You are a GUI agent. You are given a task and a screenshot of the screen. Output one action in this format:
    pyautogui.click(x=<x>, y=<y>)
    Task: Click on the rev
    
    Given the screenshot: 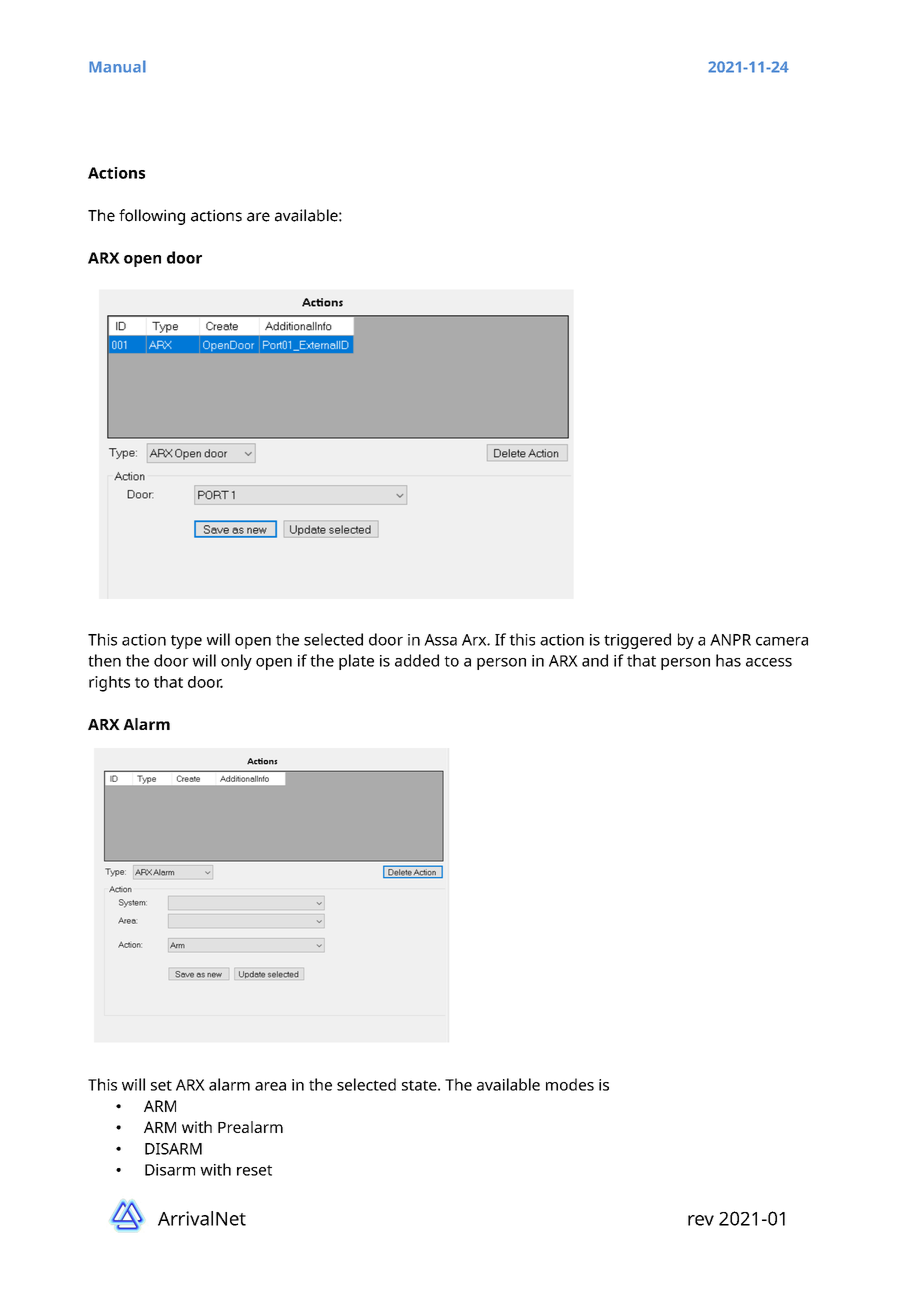 What is the action you would take?
    pyautogui.click(x=701, y=1220)
